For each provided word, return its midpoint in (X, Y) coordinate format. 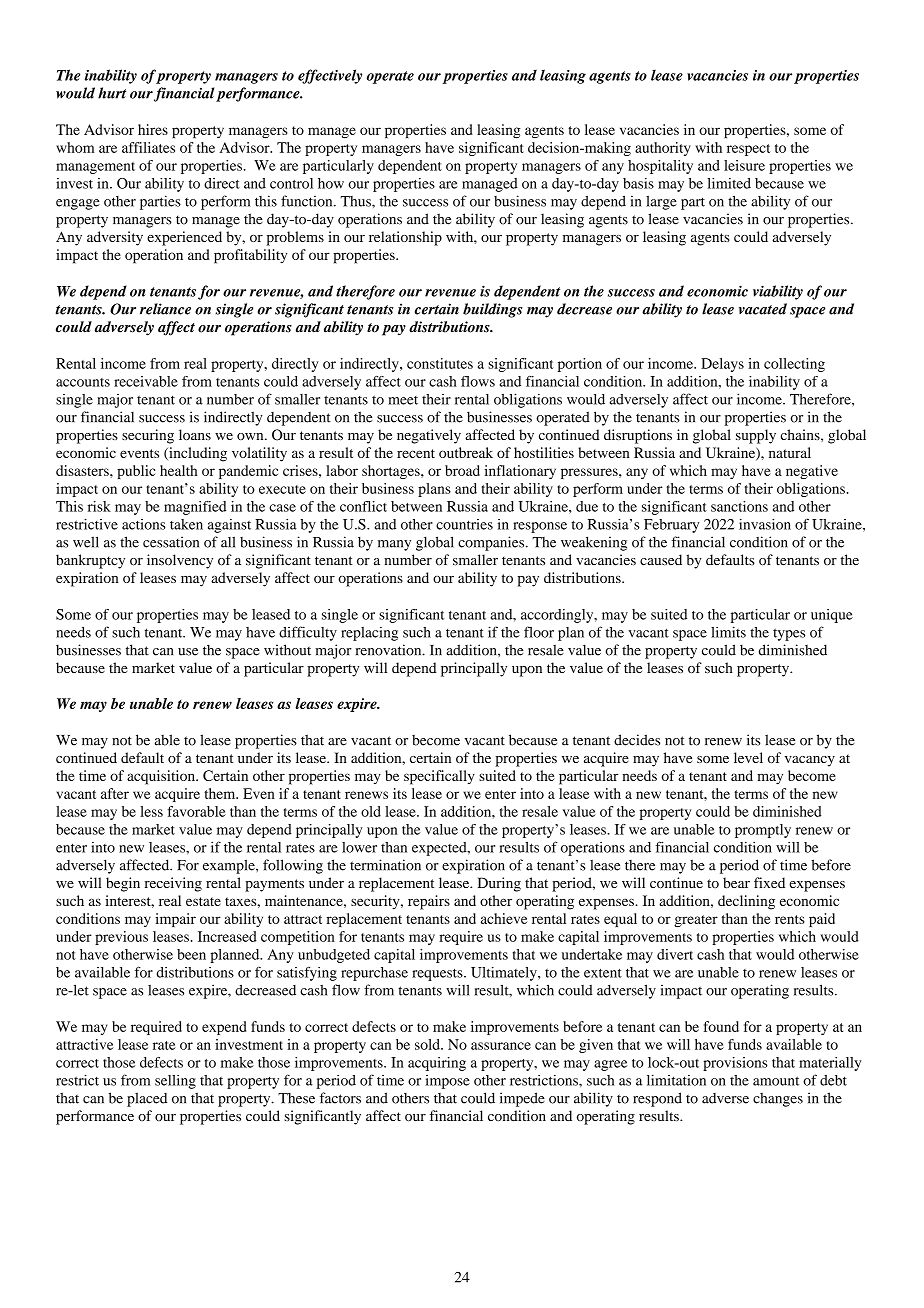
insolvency (180, 561)
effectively (330, 76)
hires (153, 129)
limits (728, 632)
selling (175, 1082)
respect (748, 150)
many (394, 545)
